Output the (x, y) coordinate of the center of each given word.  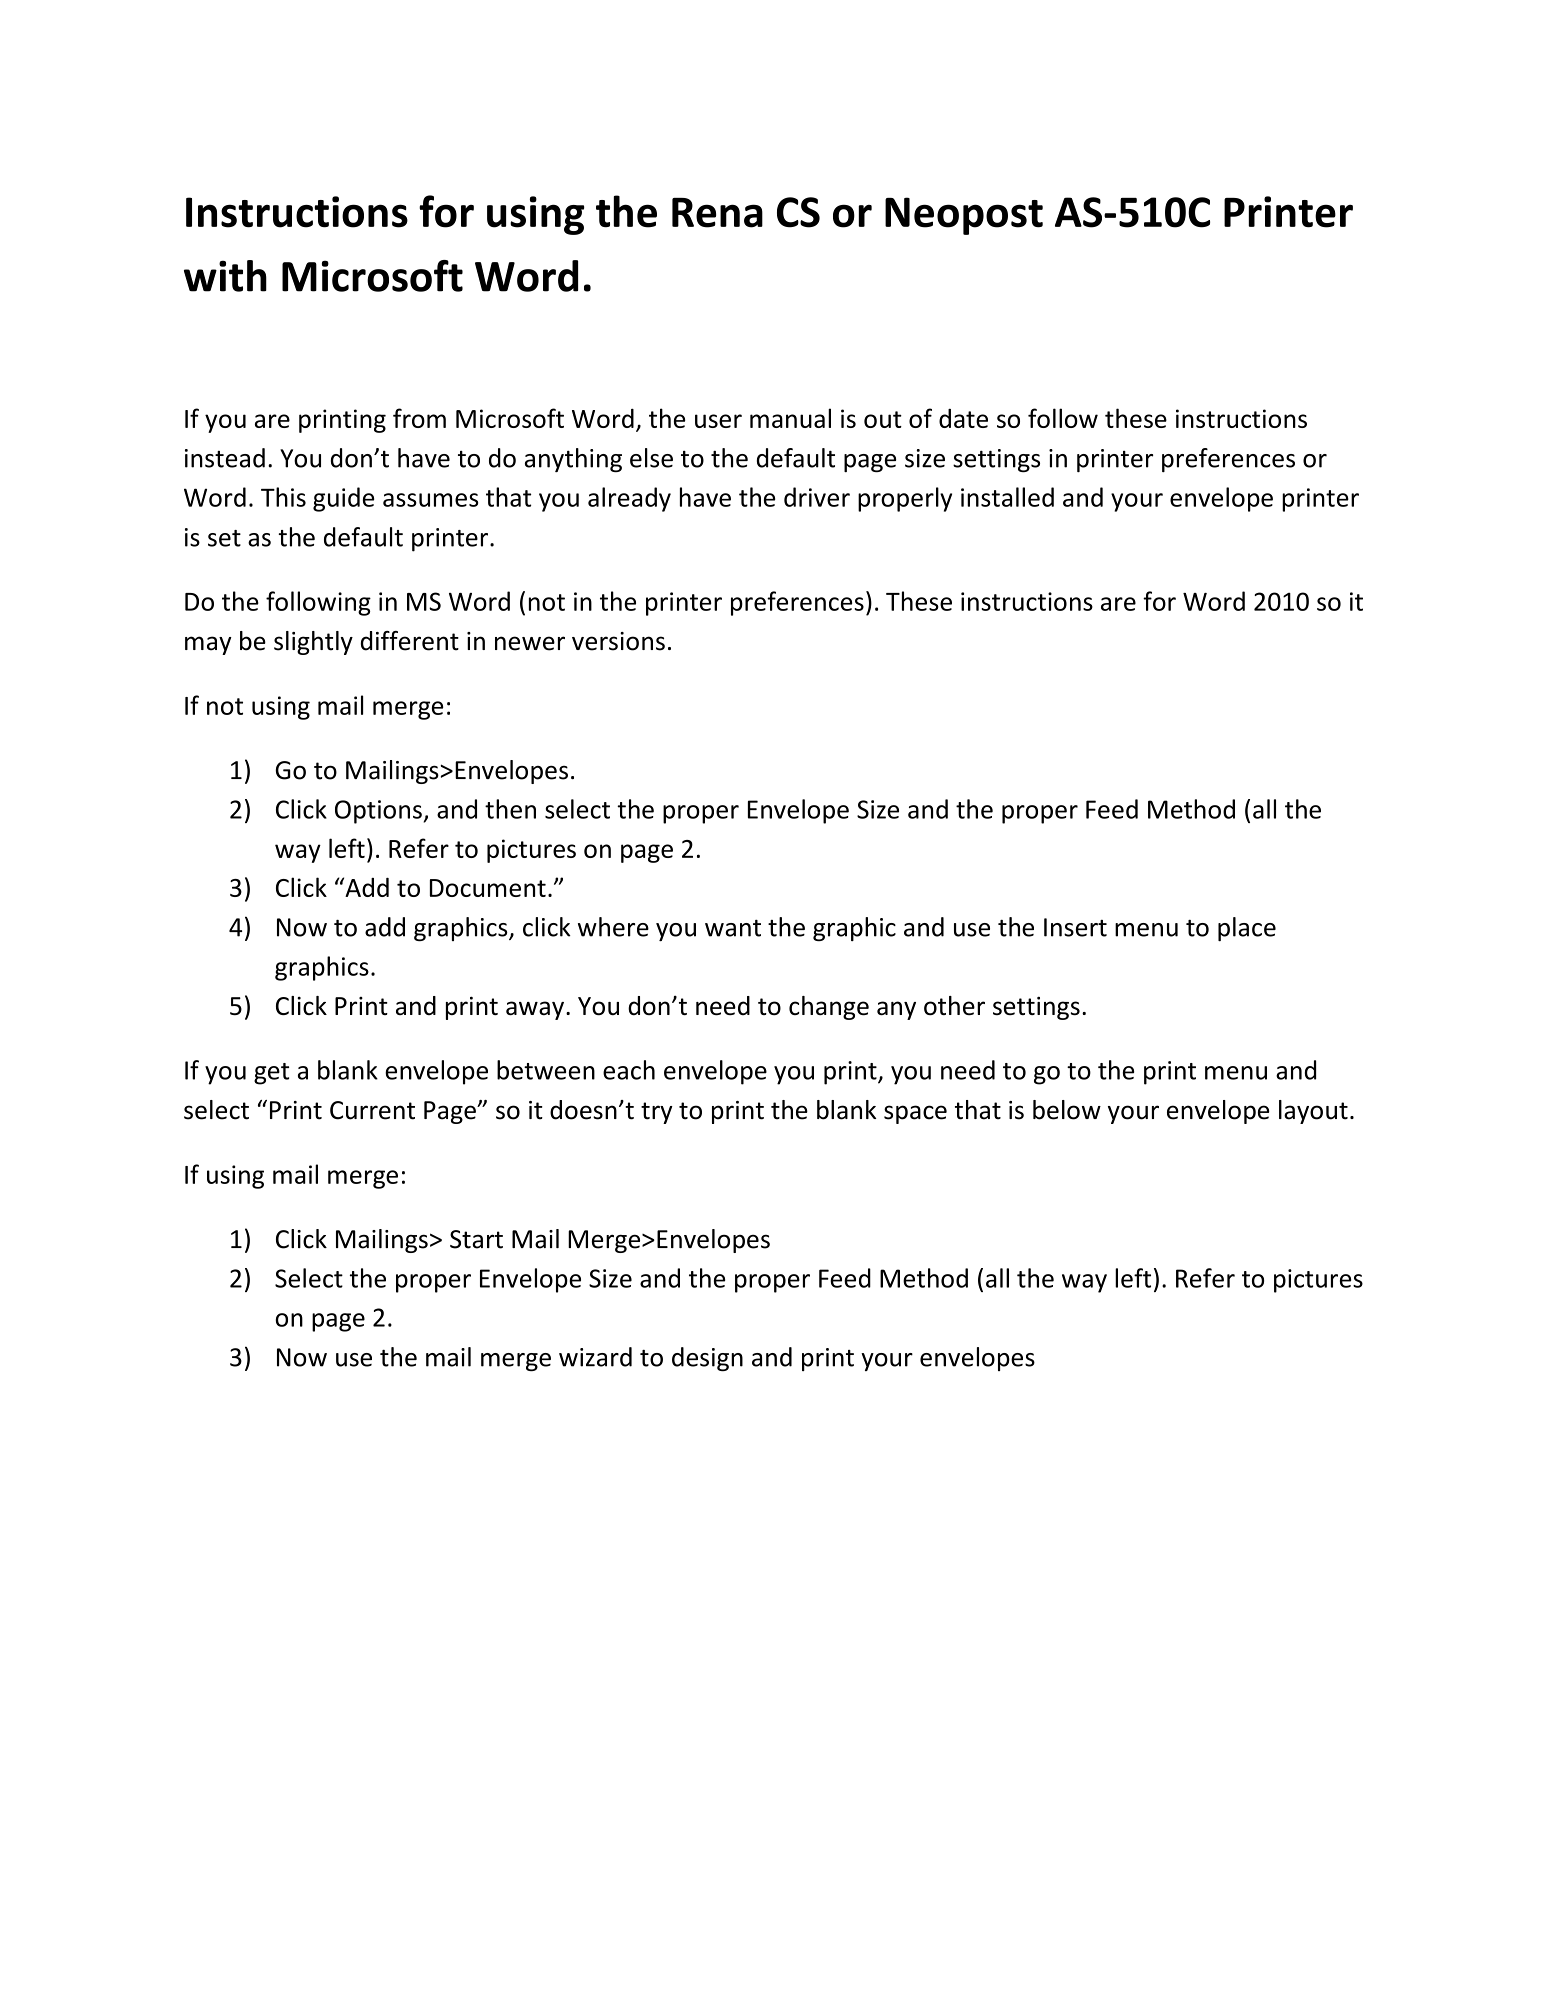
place (1247, 929)
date (963, 418)
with (225, 276)
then (510, 809)
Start (476, 1239)
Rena (717, 213)
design (707, 1359)
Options (379, 812)
